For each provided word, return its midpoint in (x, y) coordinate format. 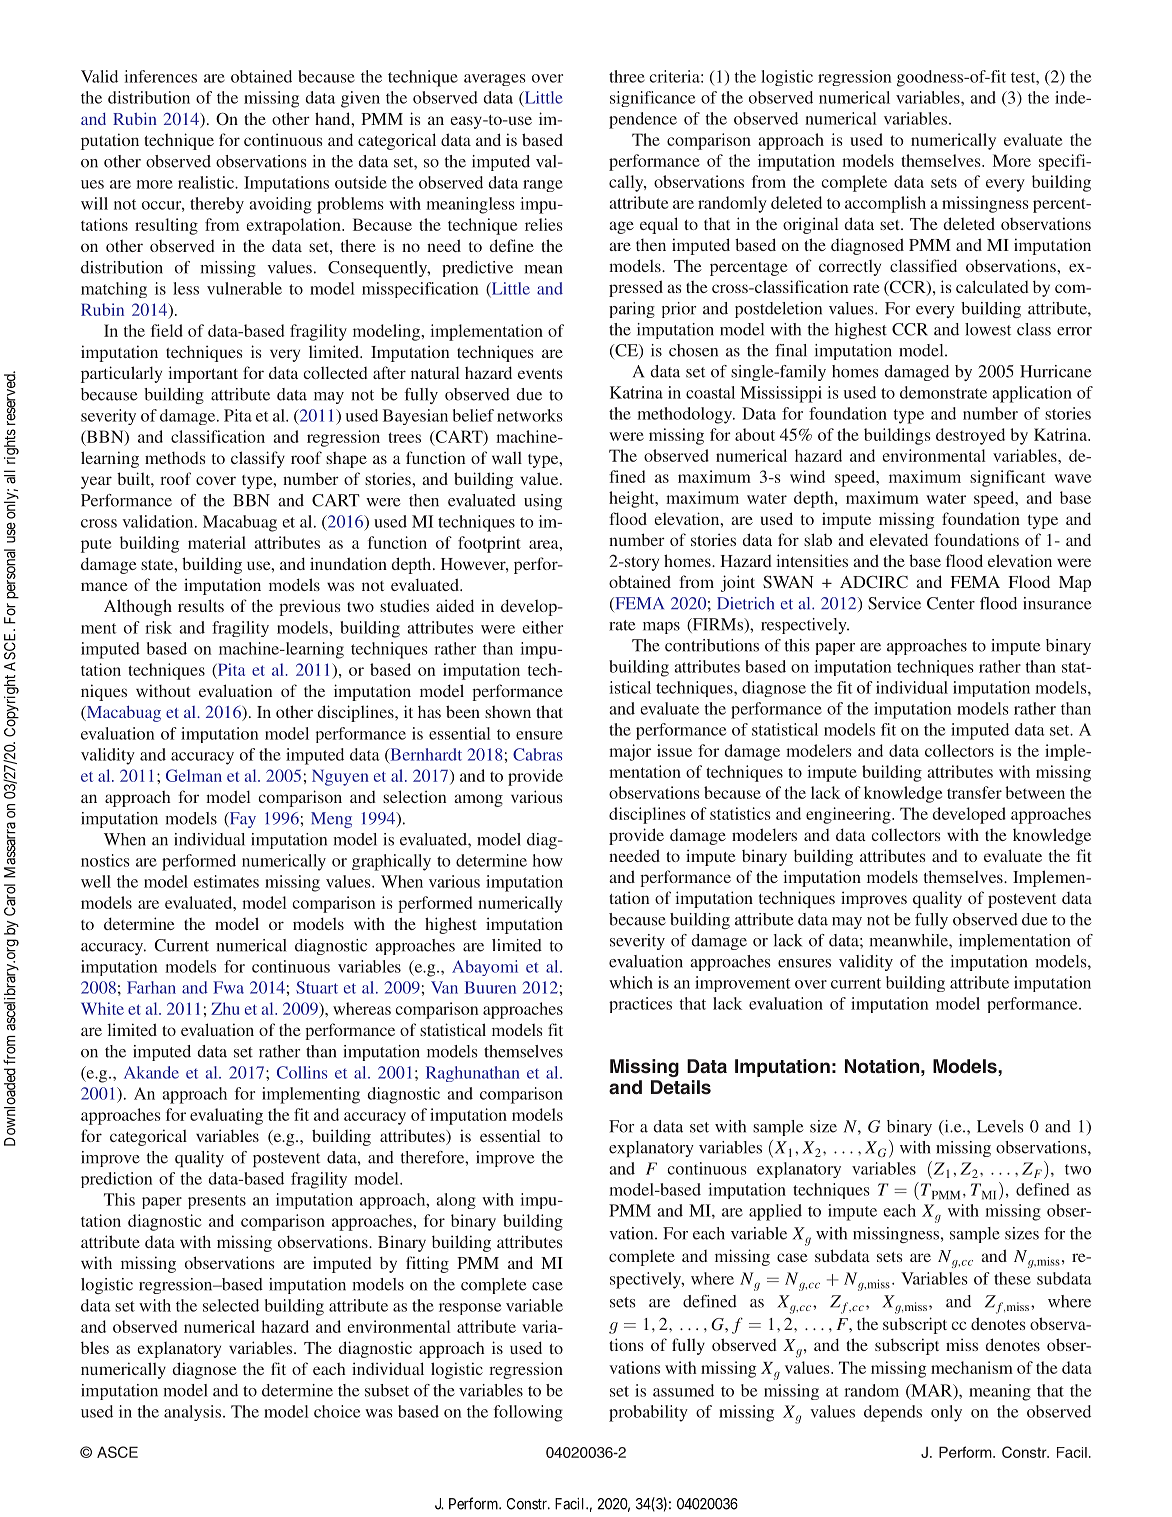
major (630, 752)
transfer (974, 792)
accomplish (885, 204)
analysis (194, 1413)
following (528, 1413)
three (627, 76)
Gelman (194, 775)
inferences (161, 76)
